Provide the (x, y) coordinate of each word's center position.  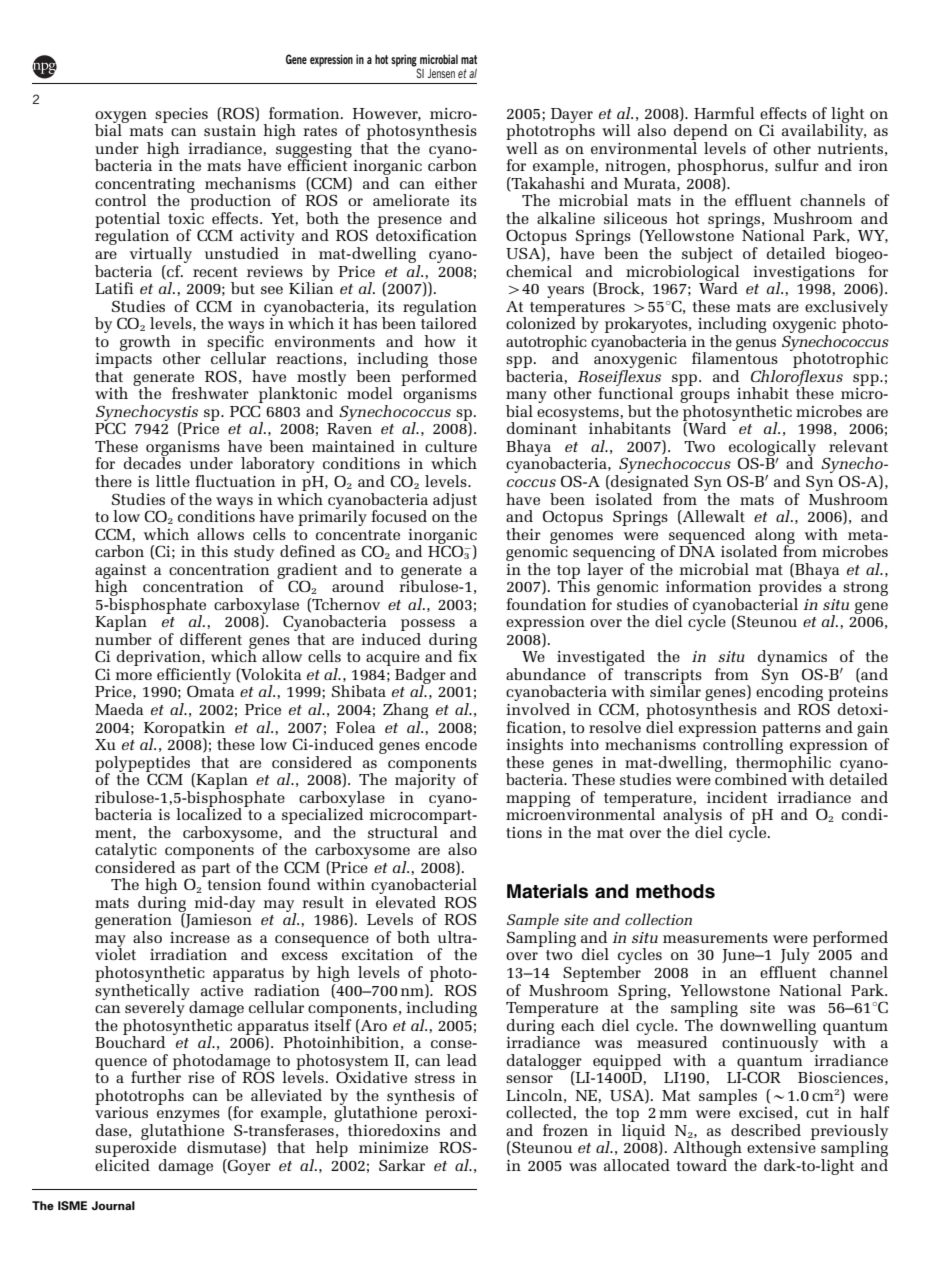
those (458, 358)
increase (200, 937)
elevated (406, 902)
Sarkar (402, 1165)
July (794, 957)
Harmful (724, 113)
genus (756, 345)
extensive (781, 1147)
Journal (113, 1205)
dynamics (792, 659)
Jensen (441, 73)
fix (467, 655)
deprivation (160, 659)
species (181, 115)
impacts (123, 362)
